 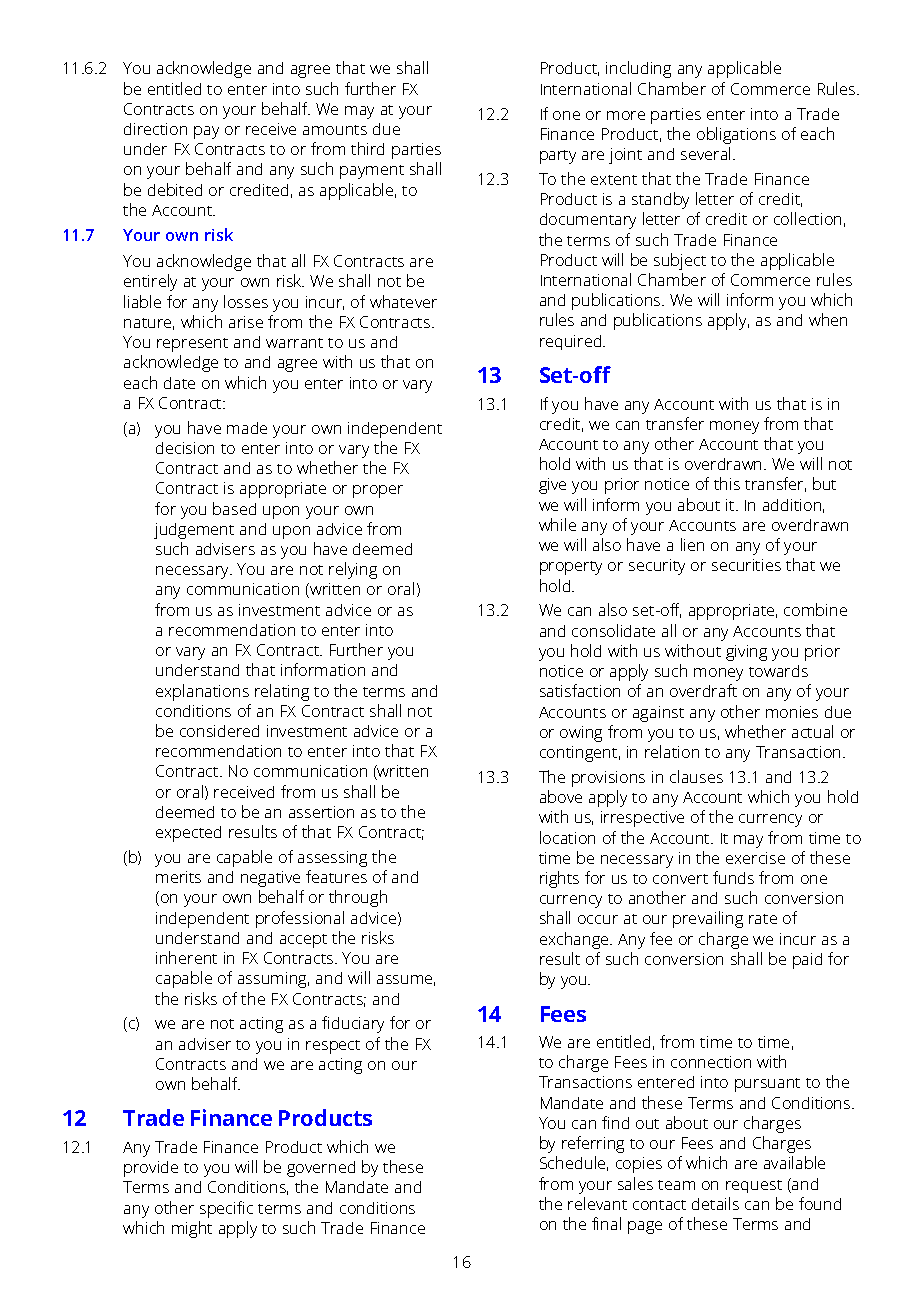 I want to click on this, so click(x=727, y=483).
